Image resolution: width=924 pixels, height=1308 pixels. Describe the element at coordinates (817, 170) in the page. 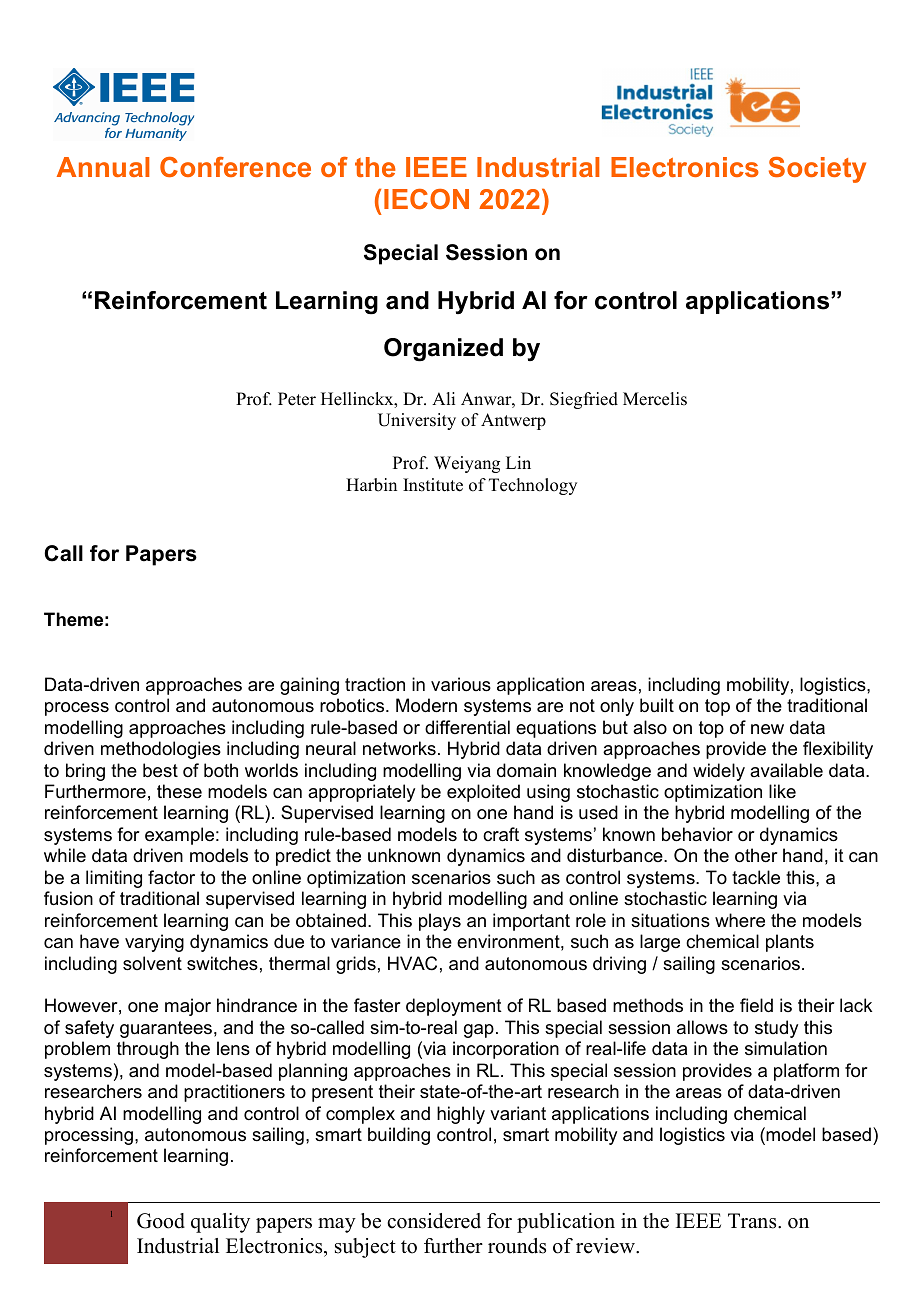

I see `Society` at that location.
